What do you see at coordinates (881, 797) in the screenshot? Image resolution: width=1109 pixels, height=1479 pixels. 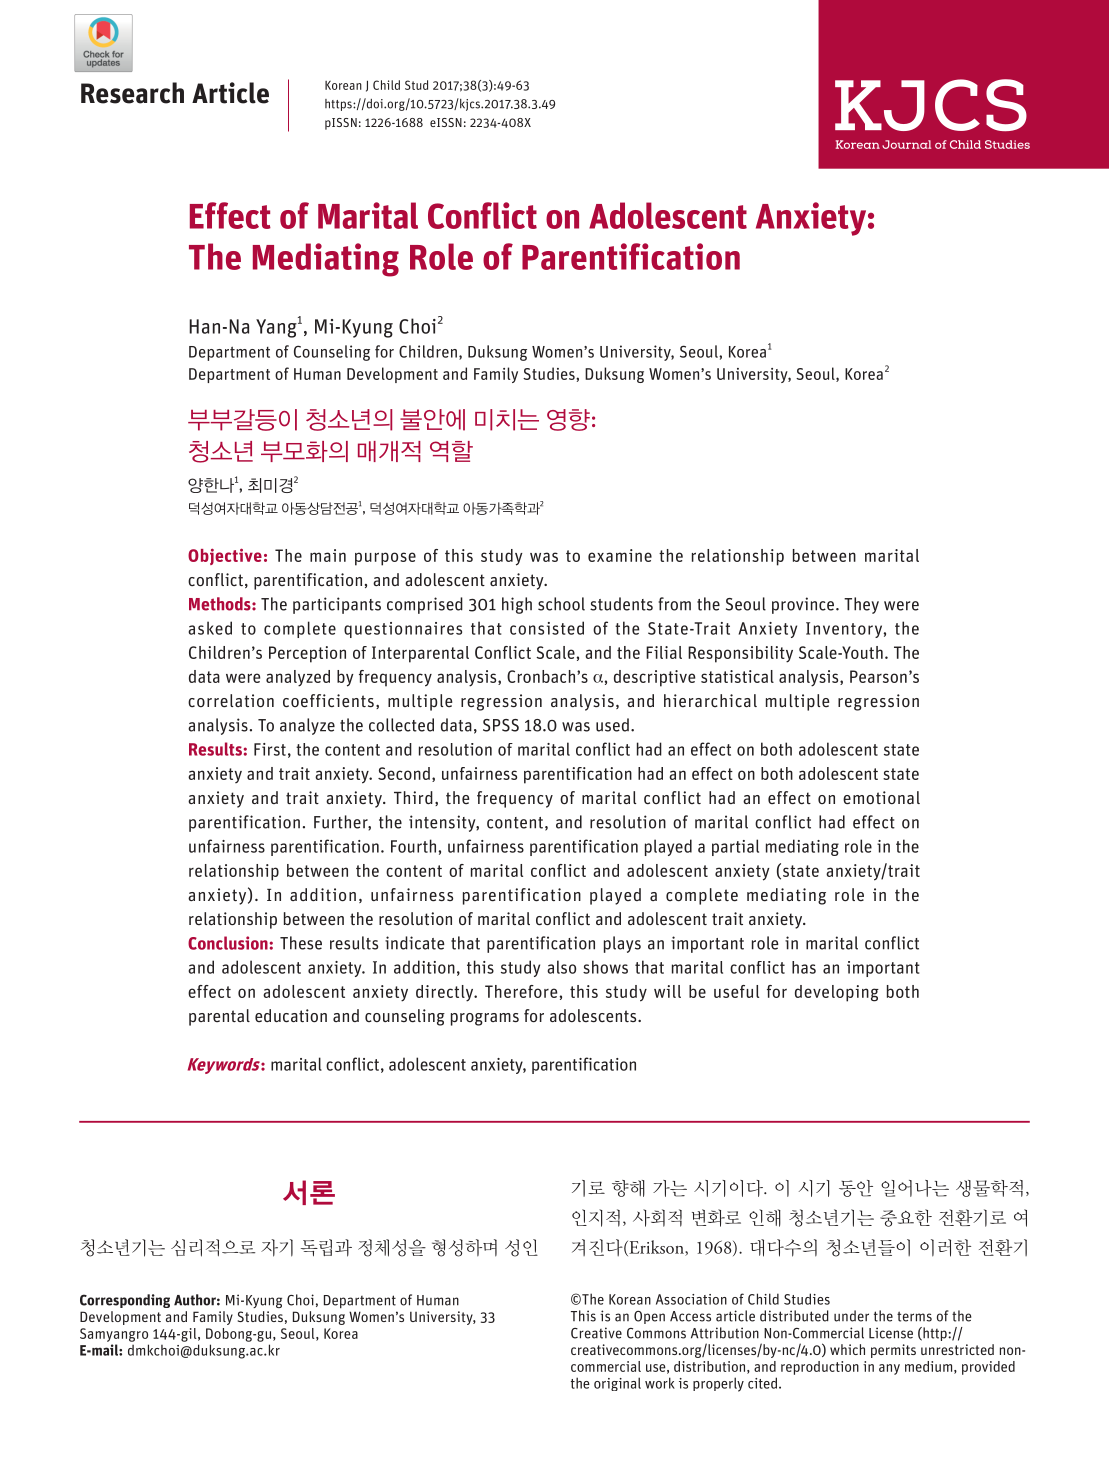 I see `emotional` at bounding box center [881, 797].
